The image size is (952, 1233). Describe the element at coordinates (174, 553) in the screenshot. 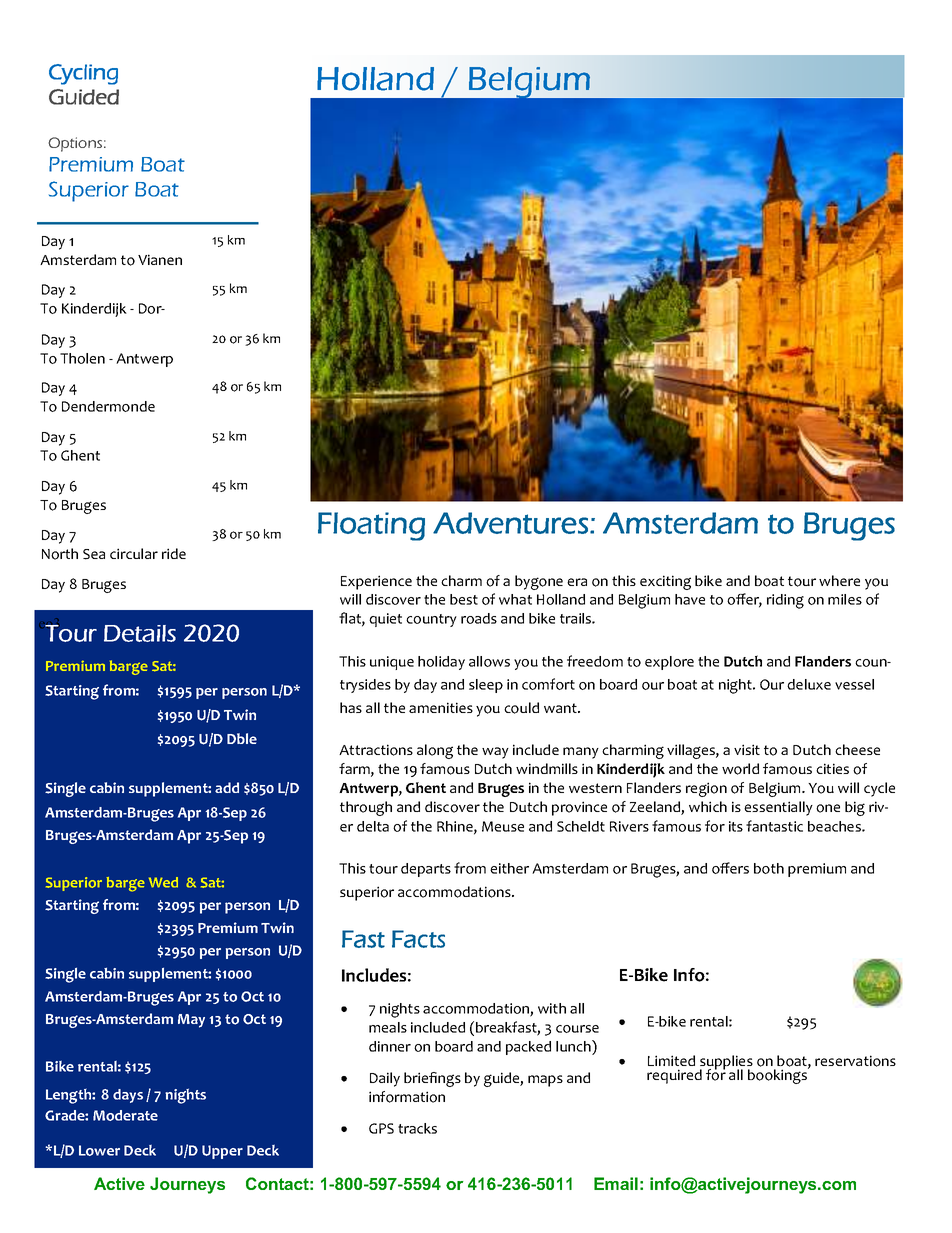

I see `ride` at that location.
